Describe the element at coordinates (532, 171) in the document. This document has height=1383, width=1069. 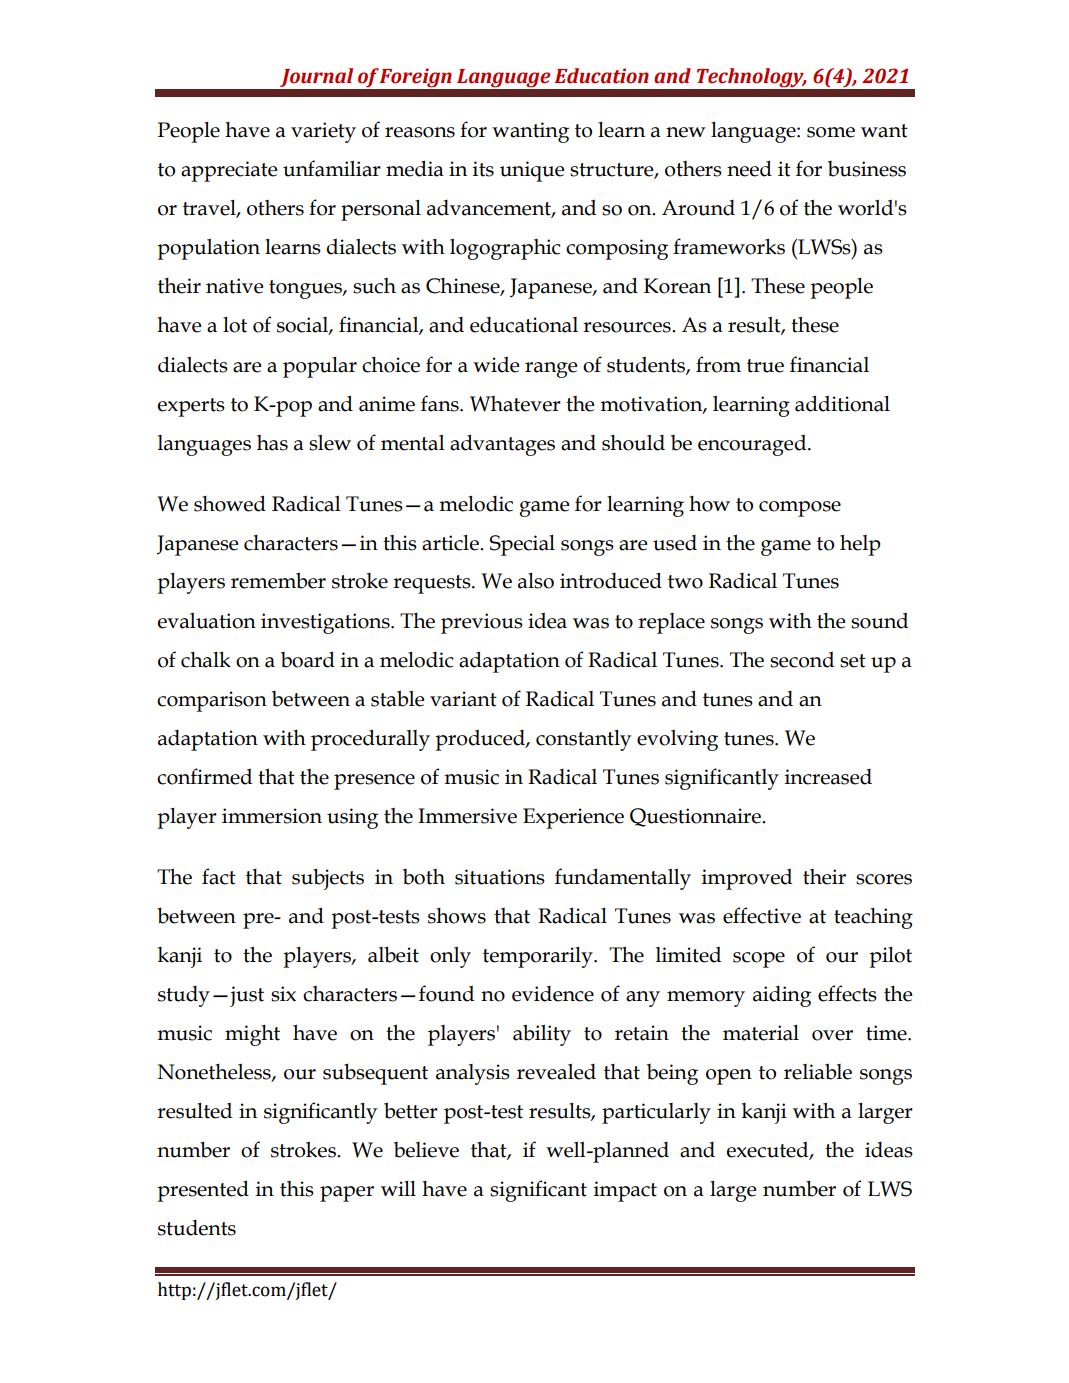
I see `unique` at that location.
